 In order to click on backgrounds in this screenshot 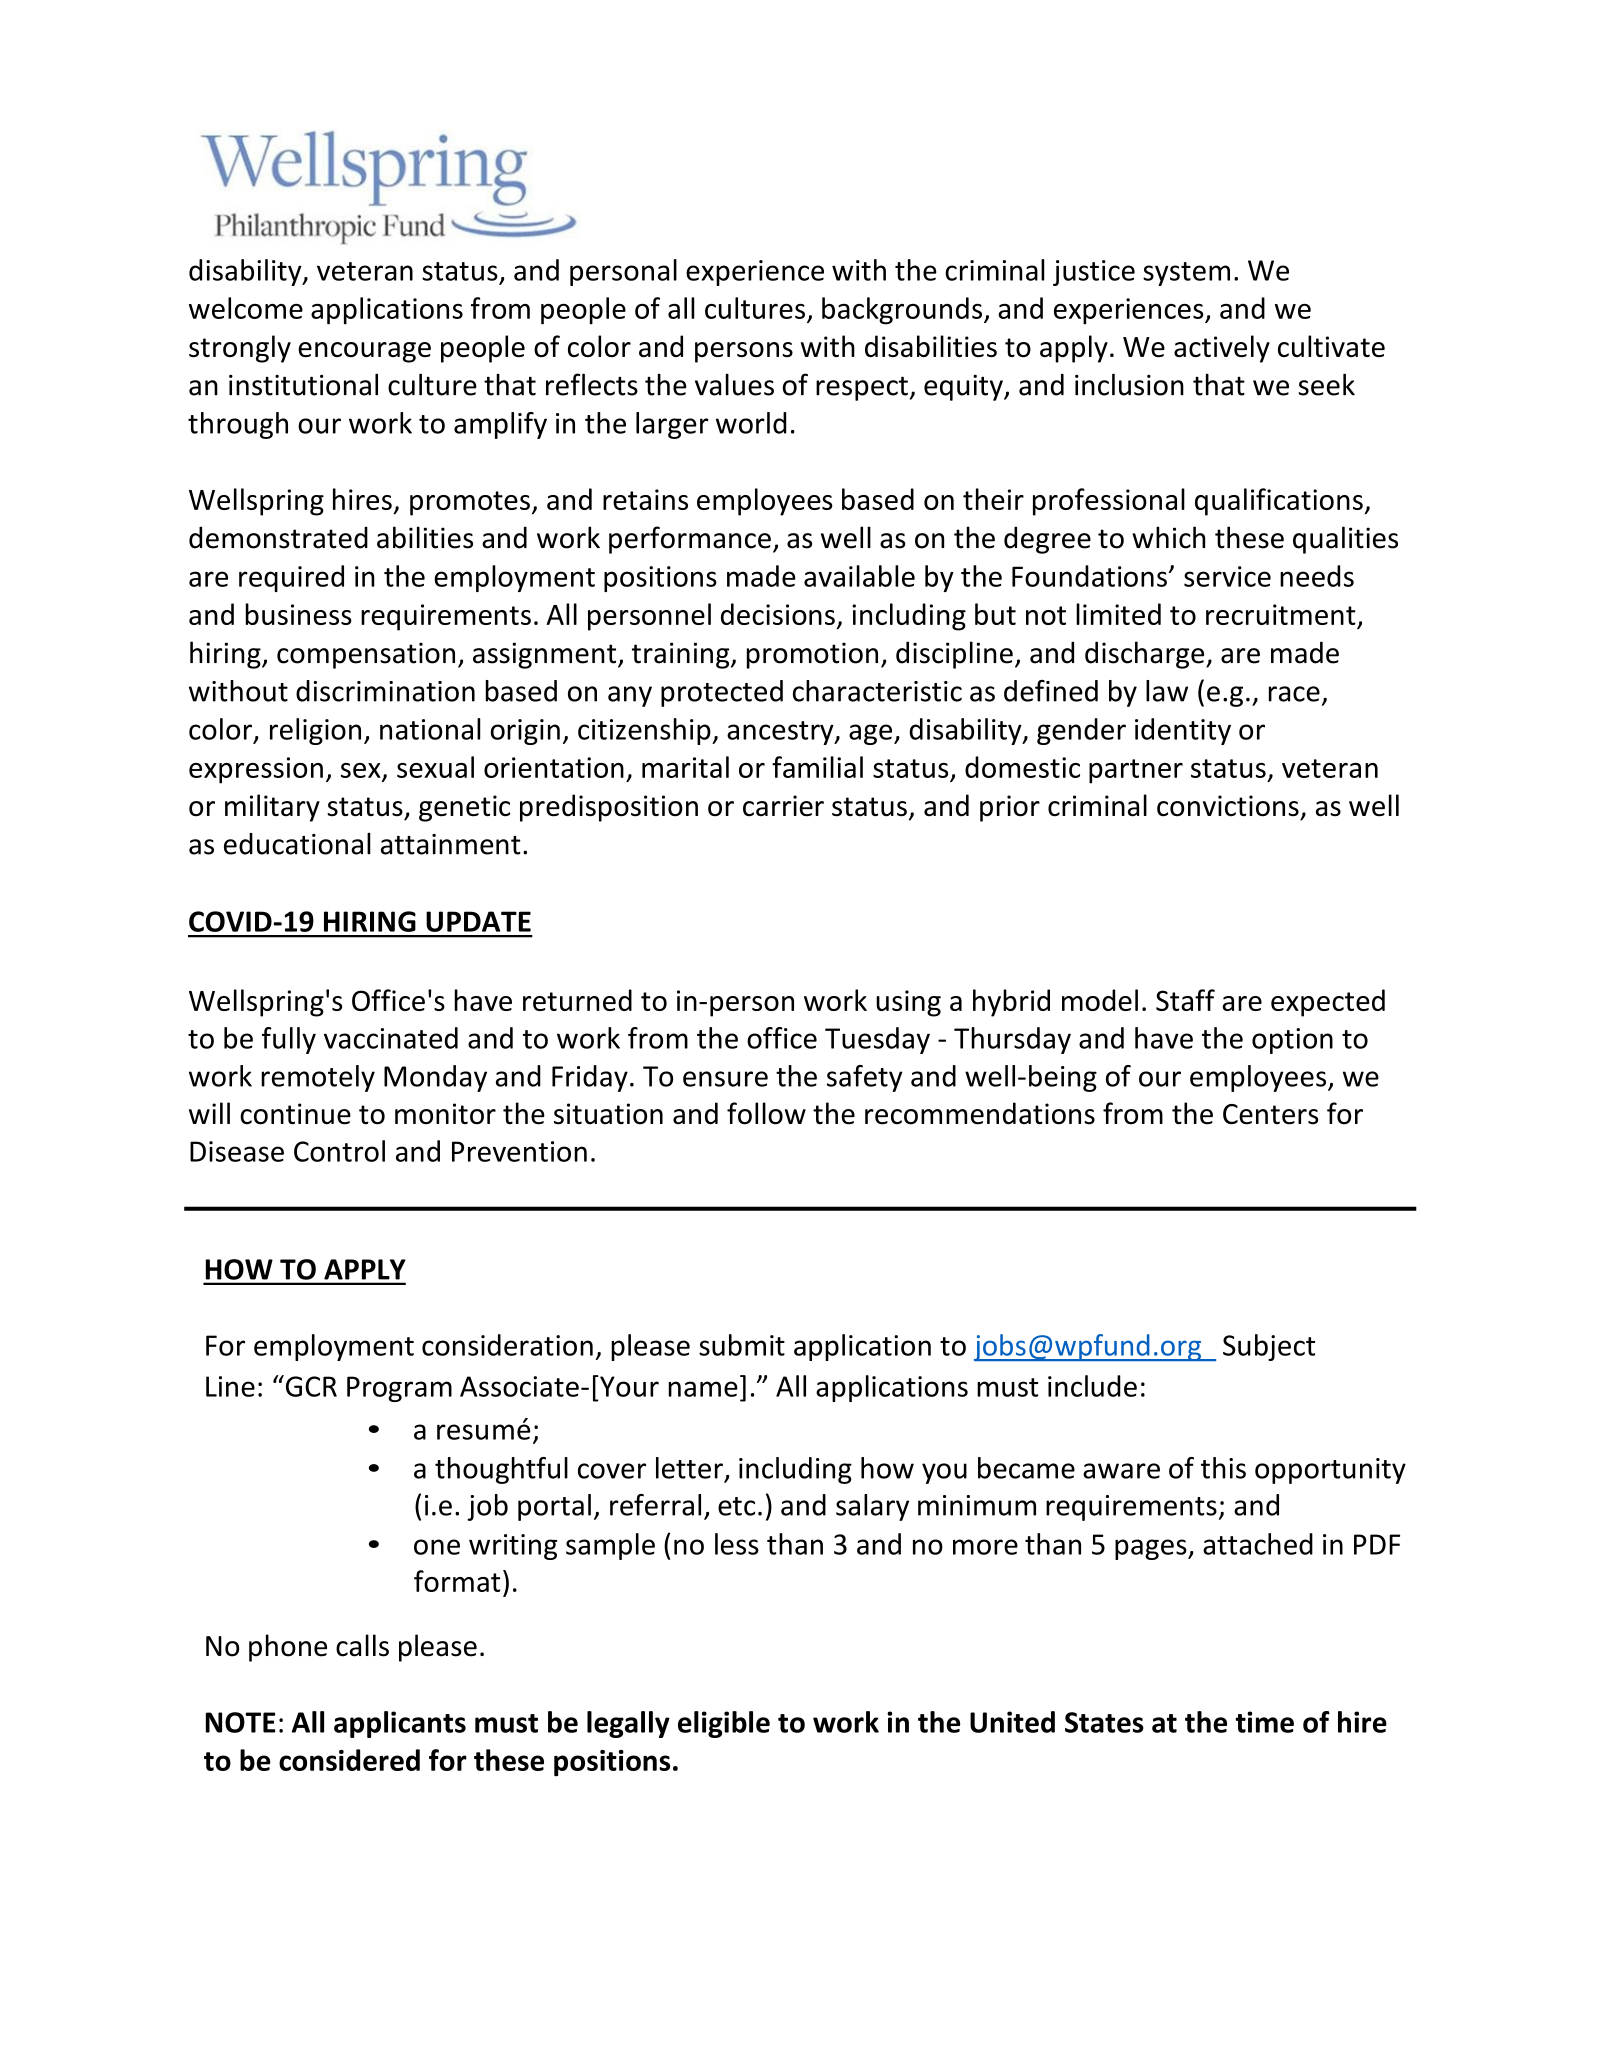, I will do `click(902, 311)`.
